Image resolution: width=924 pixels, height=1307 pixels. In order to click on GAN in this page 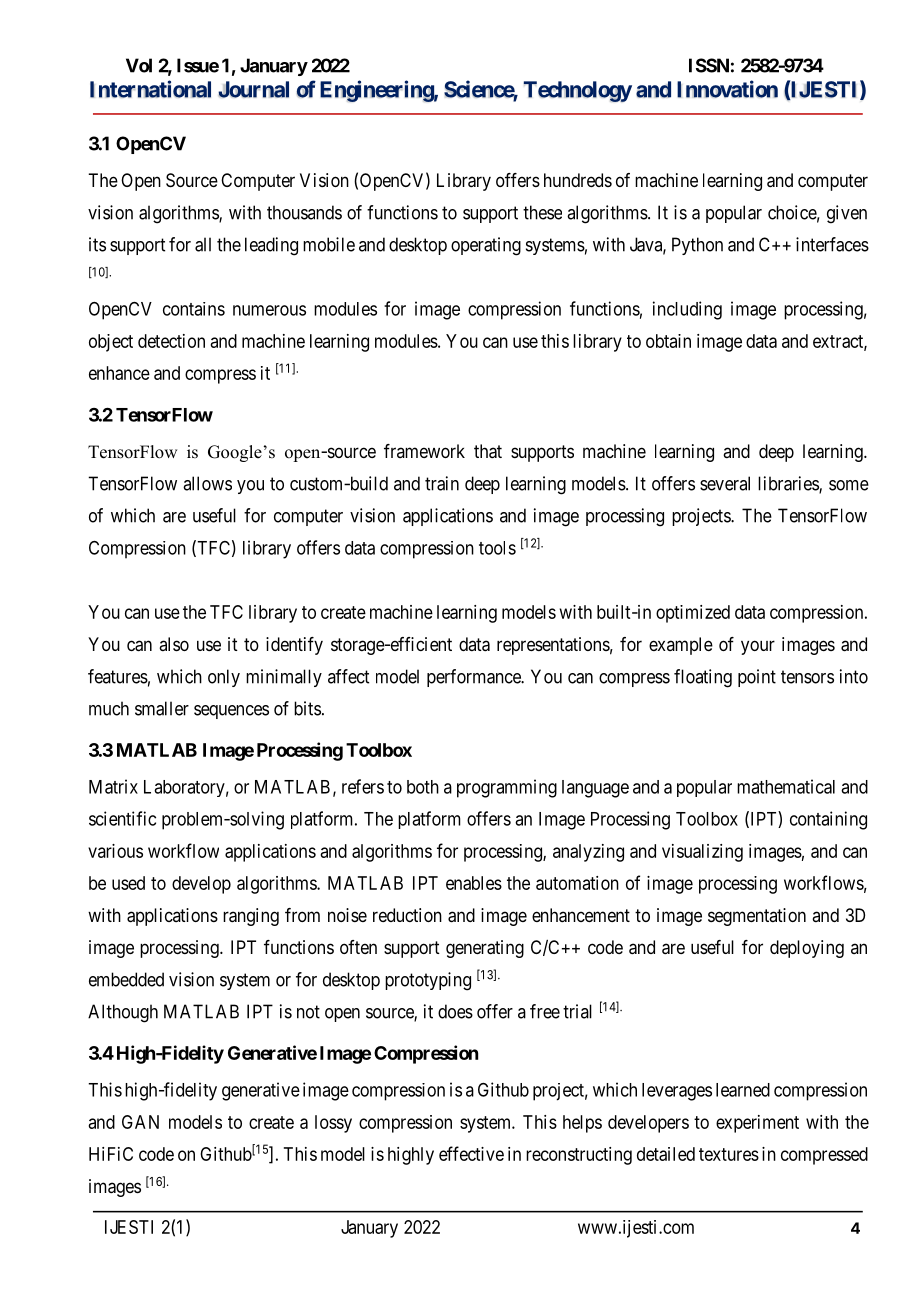, I will do `click(140, 1122)`.
